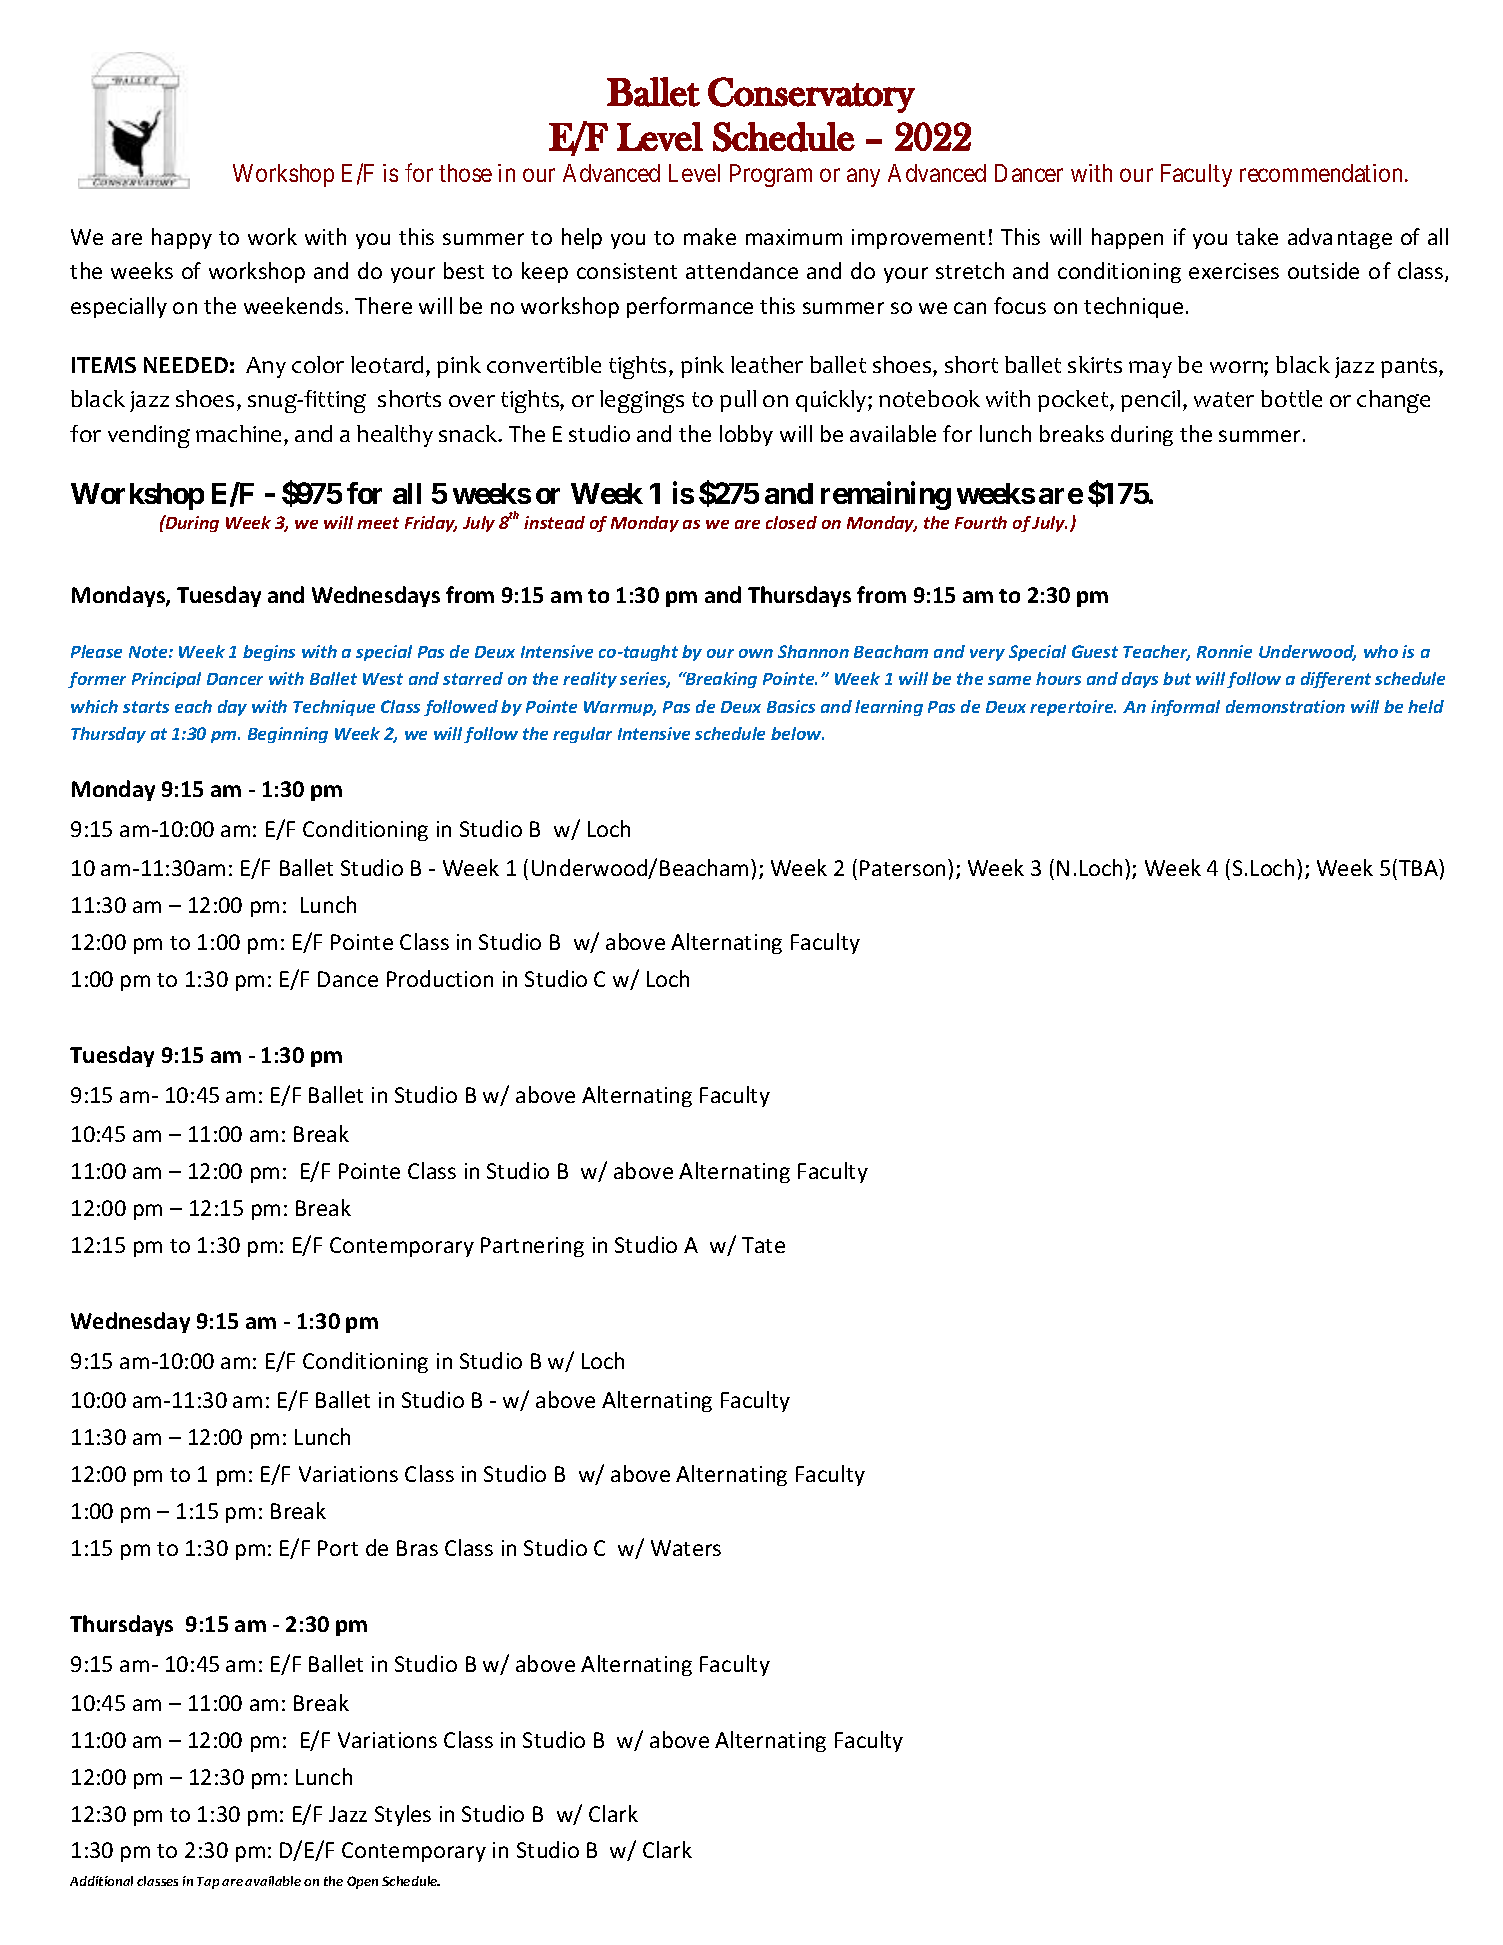 The height and width of the document is (1945, 1503). I want to click on Open, so click(362, 1882).
